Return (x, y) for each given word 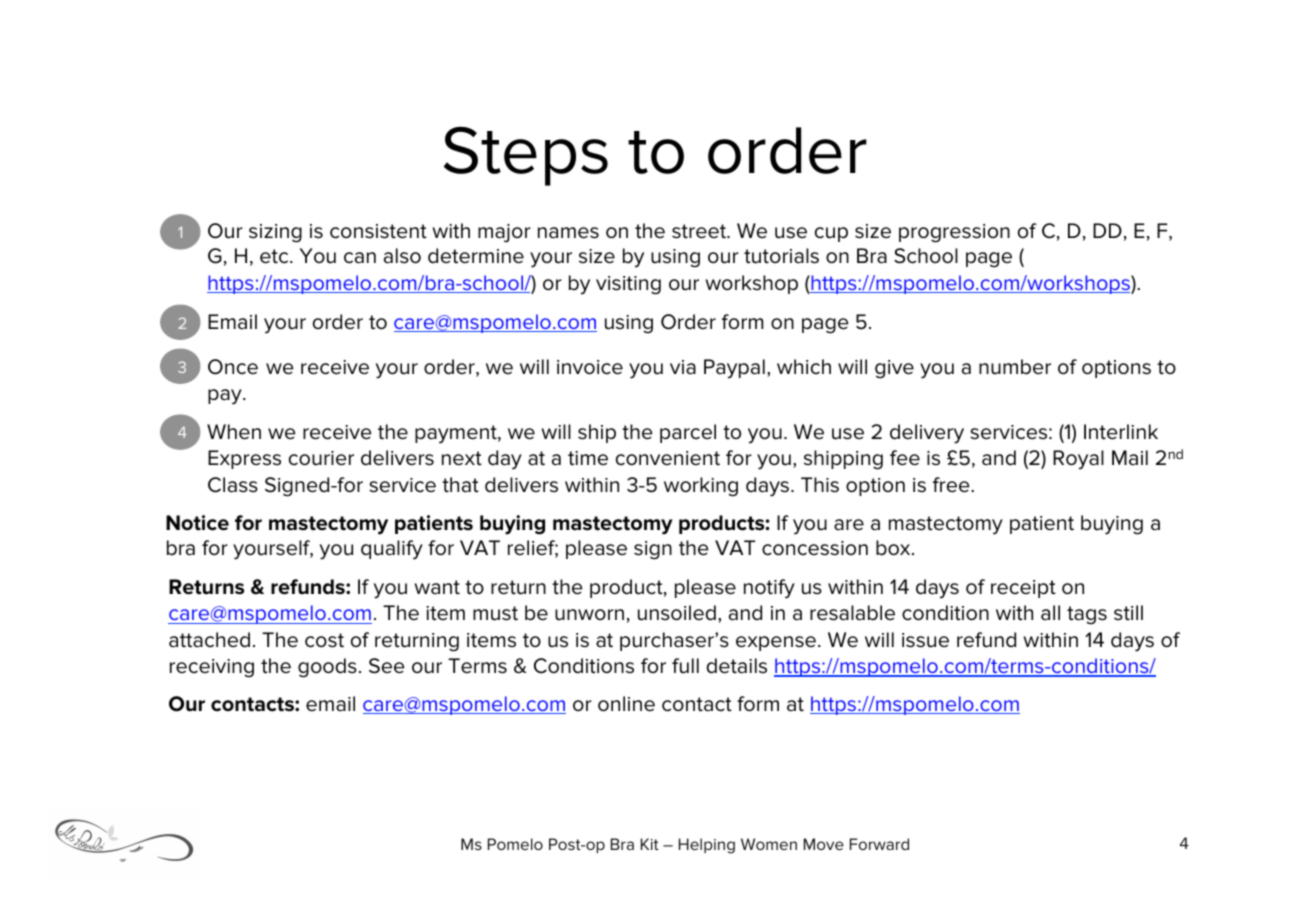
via (683, 367)
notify (769, 589)
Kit (650, 844)
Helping (707, 846)
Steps (526, 156)
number (1015, 367)
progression (954, 233)
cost (324, 640)
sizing (275, 233)
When (234, 432)
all (1050, 612)
